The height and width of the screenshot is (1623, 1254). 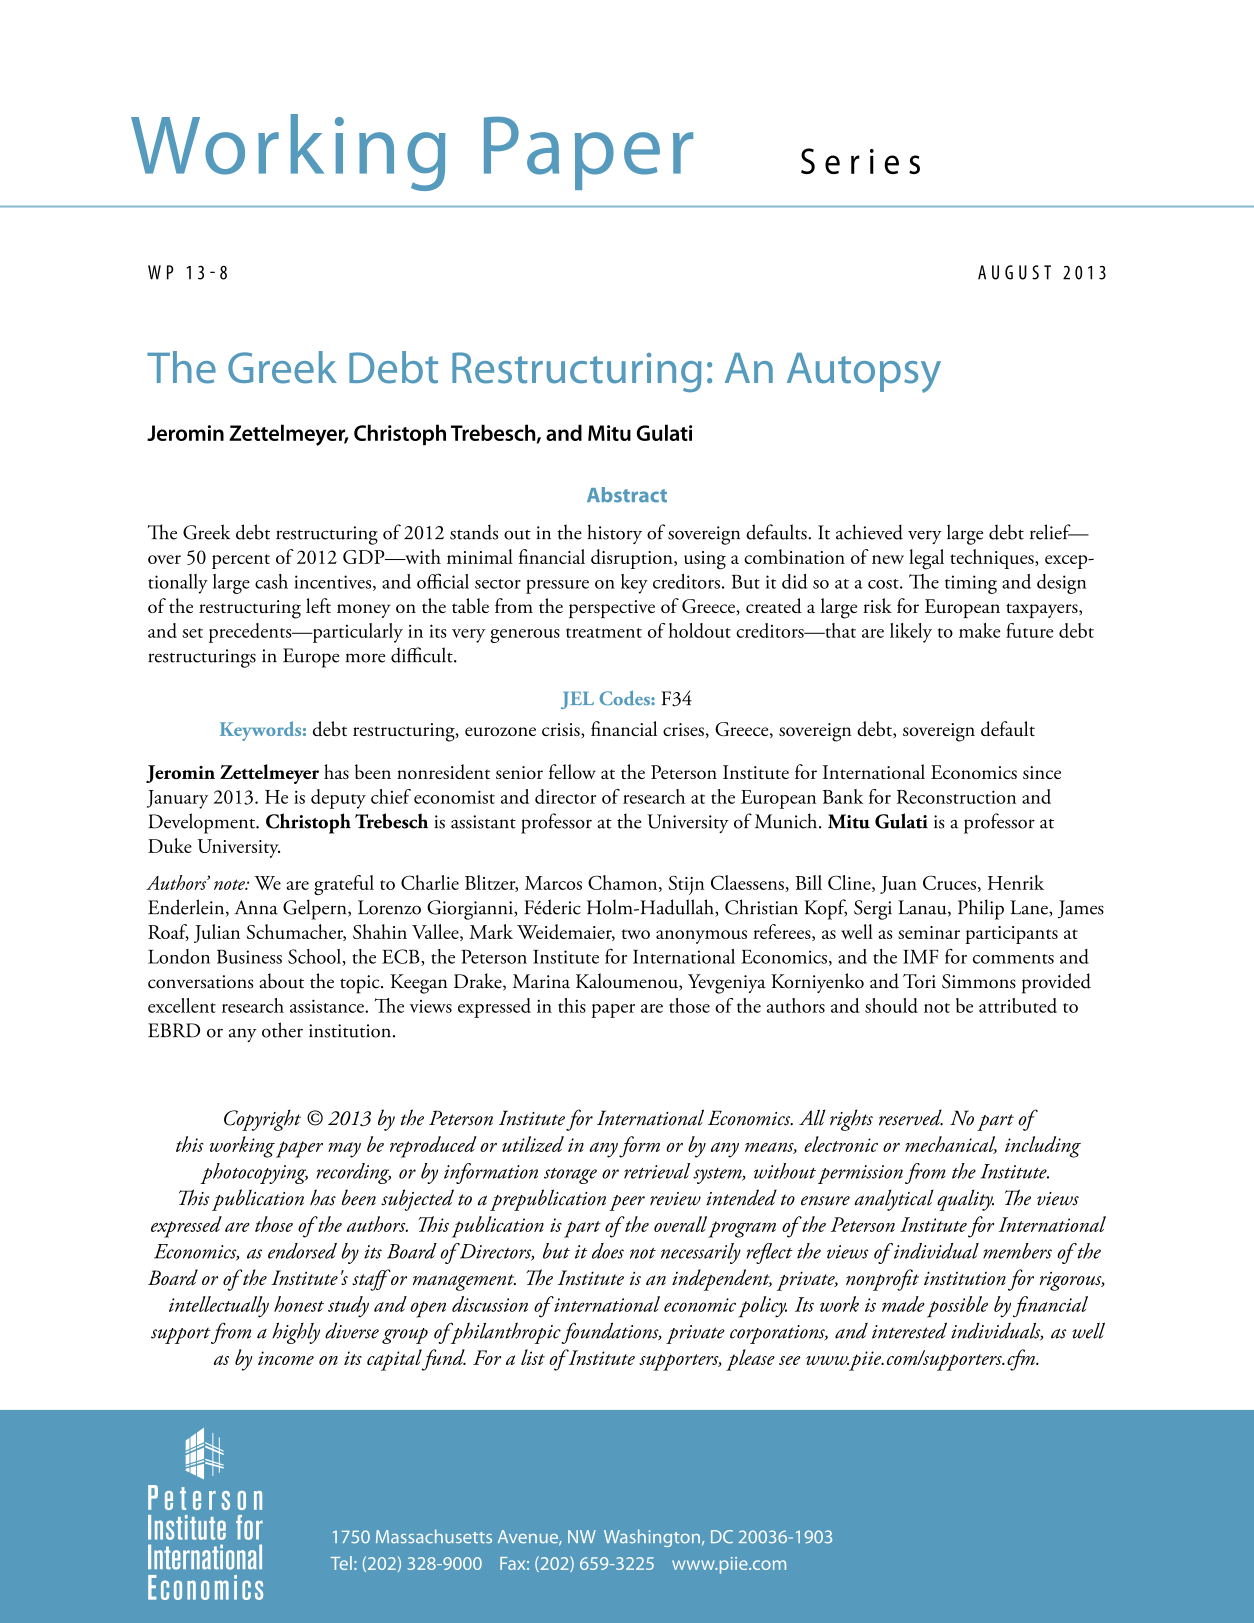 I want to click on Cruces, so click(x=949, y=882).
